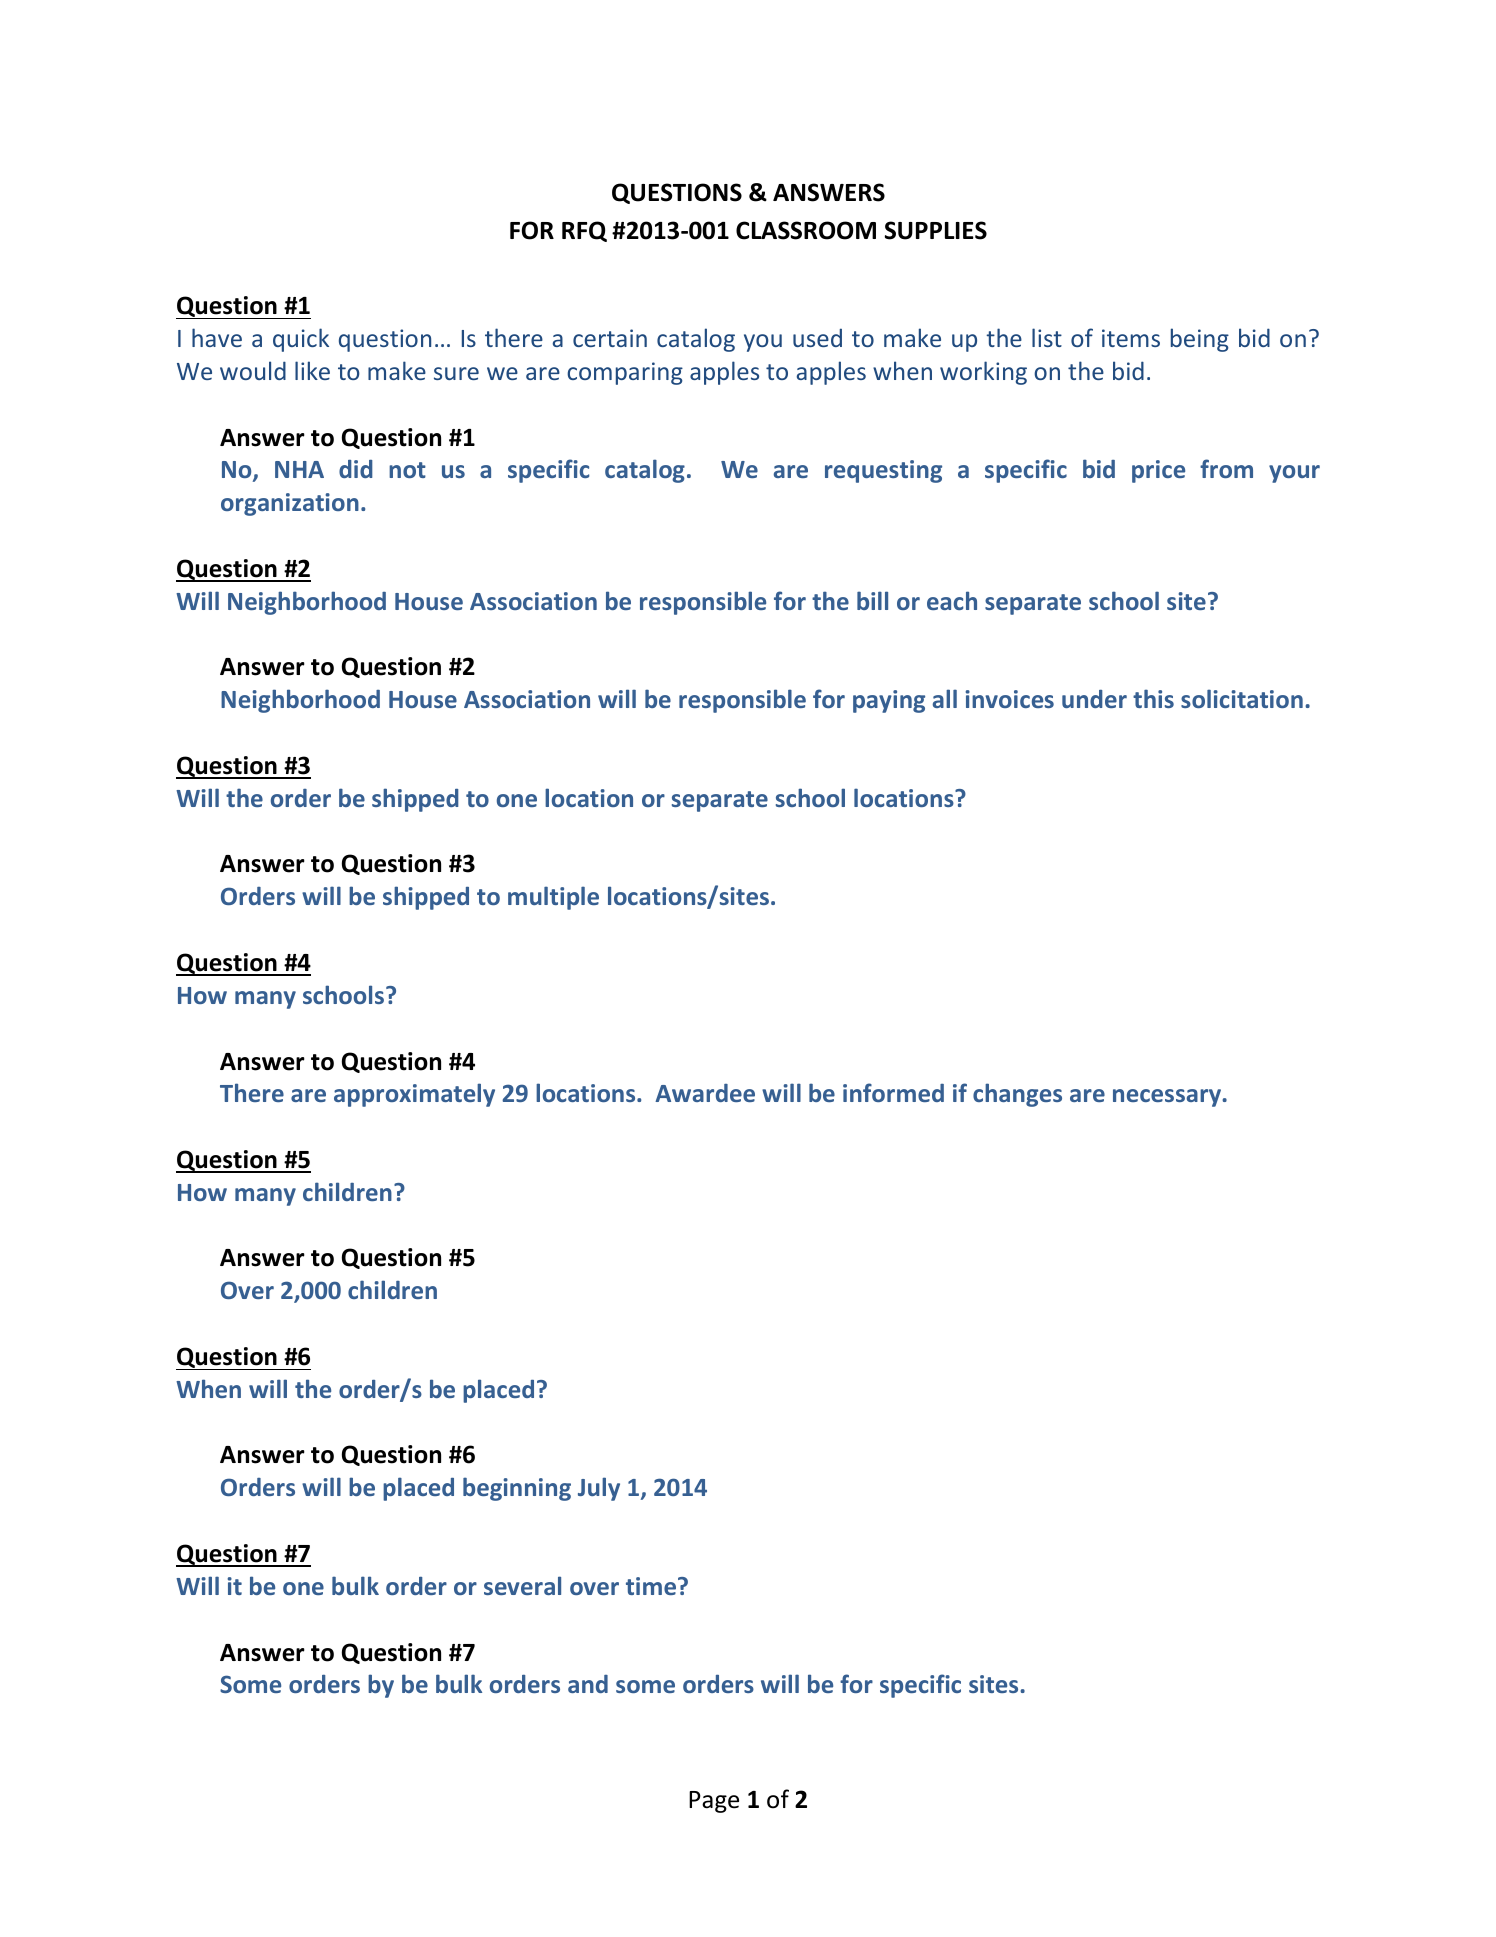 The width and height of the screenshot is (1496, 1937). I want to click on items, so click(1131, 338).
